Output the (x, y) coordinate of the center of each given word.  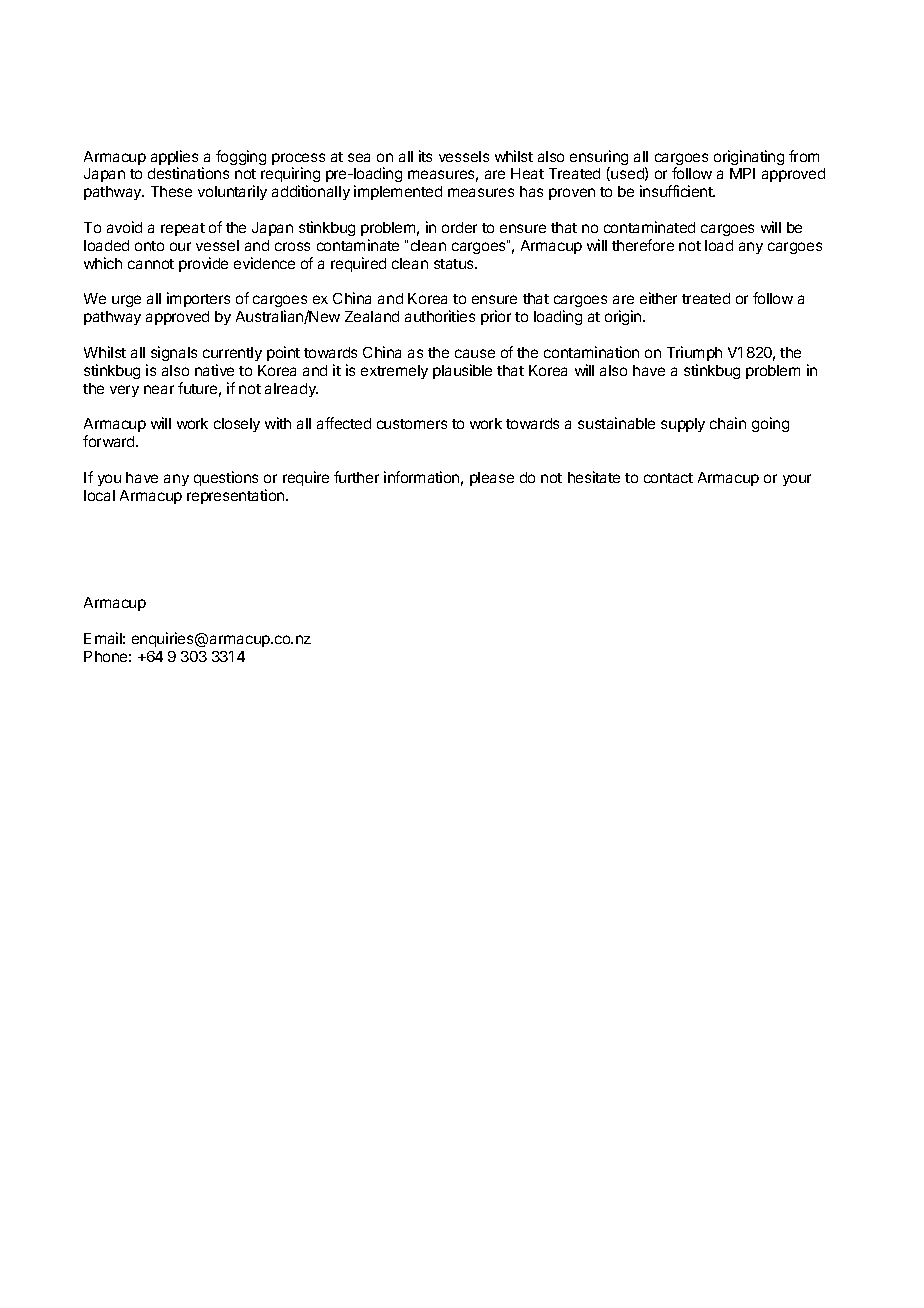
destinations (188, 173)
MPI (742, 173)
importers (198, 299)
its (425, 156)
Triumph (694, 353)
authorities (440, 316)
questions (226, 478)
